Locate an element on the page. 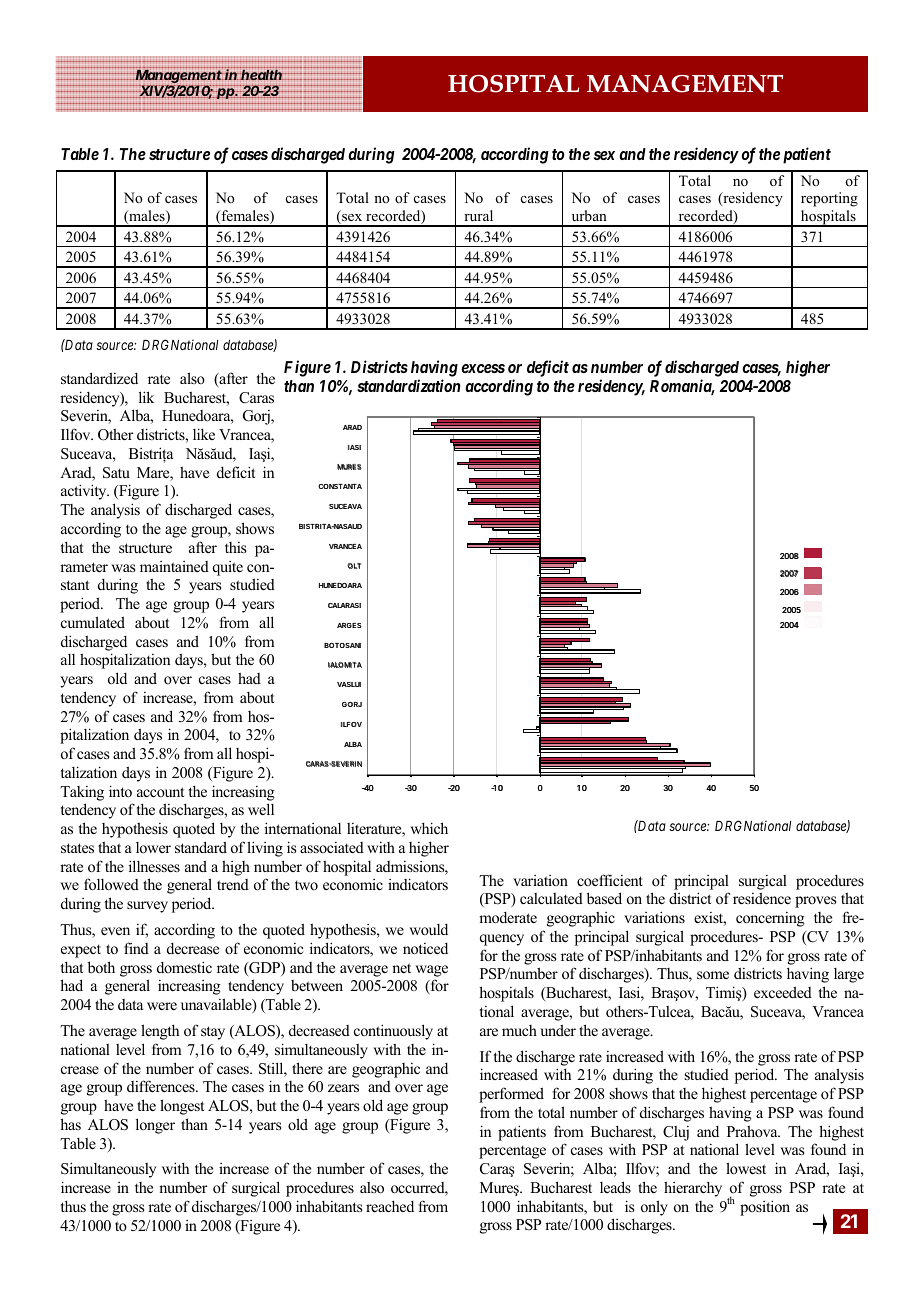  rural is located at coordinates (478, 215).
